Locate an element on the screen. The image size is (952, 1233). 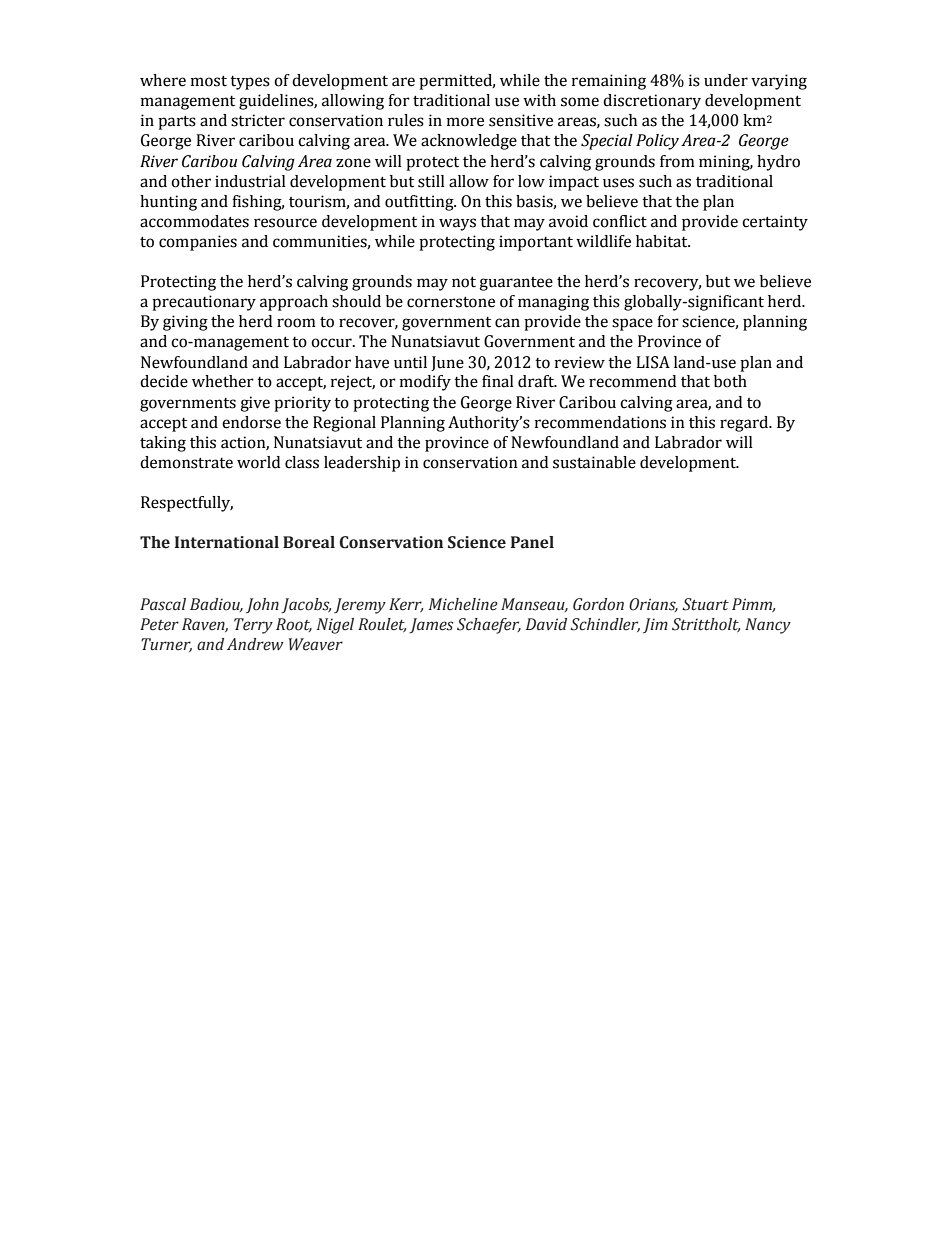
leadership is located at coordinates (362, 464).
